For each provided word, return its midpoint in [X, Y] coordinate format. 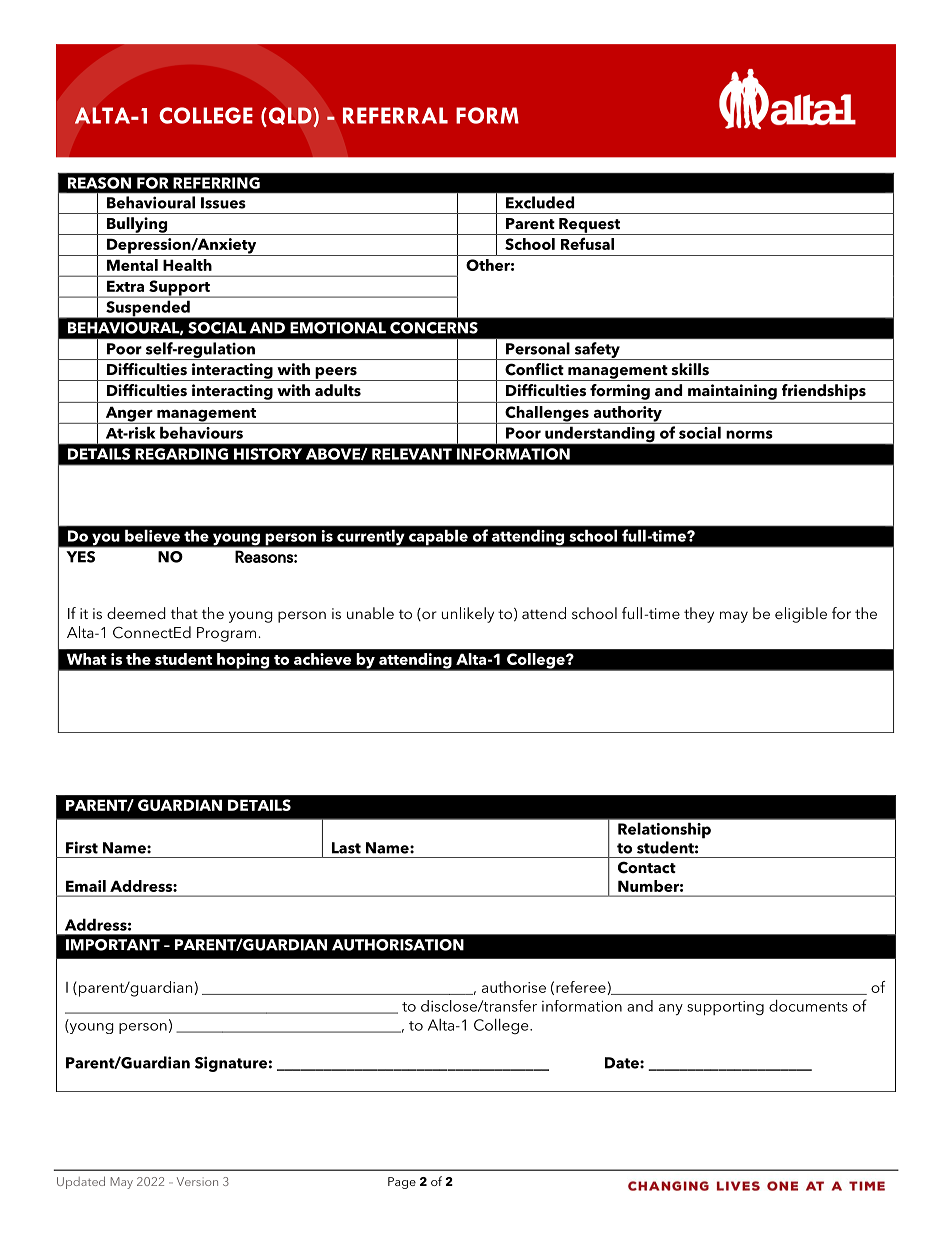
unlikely [468, 615]
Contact [647, 867]
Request [589, 226]
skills [690, 369]
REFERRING [216, 183]
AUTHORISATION [398, 945]
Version [197, 1181]
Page [402, 1183]
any [671, 1009]
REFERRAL [395, 115]
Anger [129, 415]
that [184, 613]
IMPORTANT [113, 945]
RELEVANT [412, 454]
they [699, 615]
